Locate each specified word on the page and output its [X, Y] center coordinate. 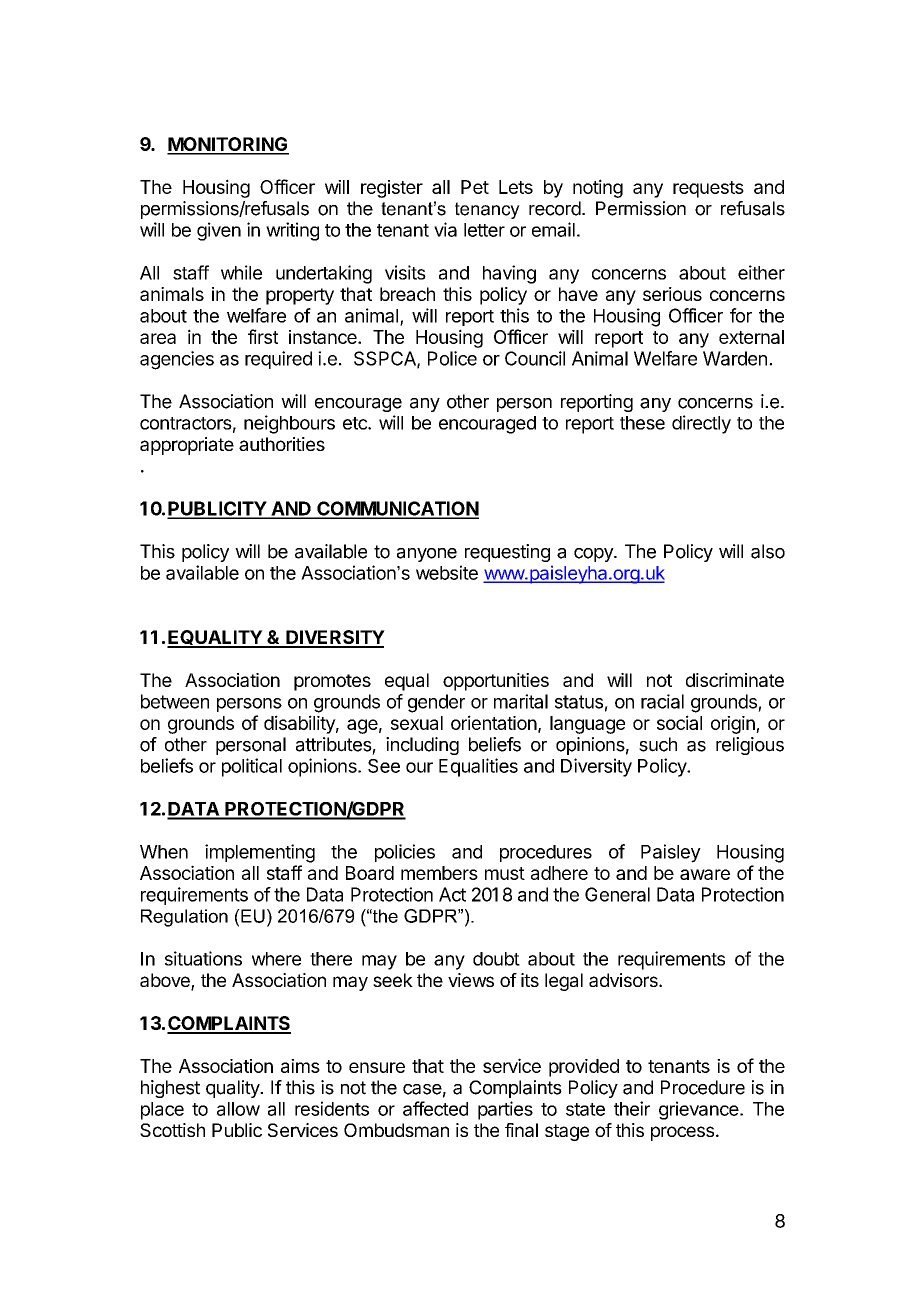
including [422, 746]
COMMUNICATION [397, 509]
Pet [475, 187]
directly [701, 424]
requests [708, 189]
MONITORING [228, 145]
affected [435, 1108]
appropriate [187, 446]
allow [238, 1109]
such [658, 744]
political [252, 767]
